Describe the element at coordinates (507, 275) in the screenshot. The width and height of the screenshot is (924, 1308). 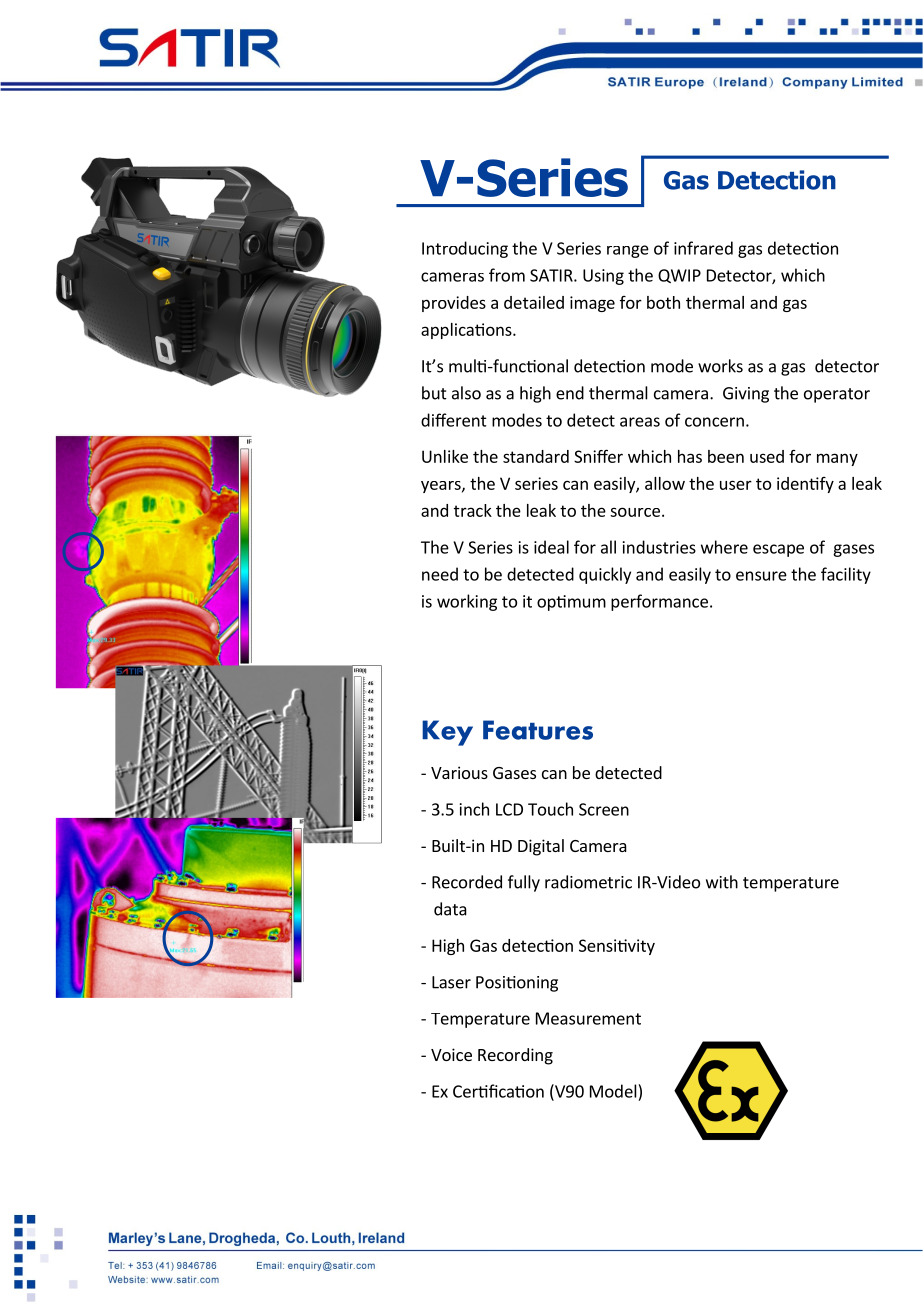
I see `from` at that location.
